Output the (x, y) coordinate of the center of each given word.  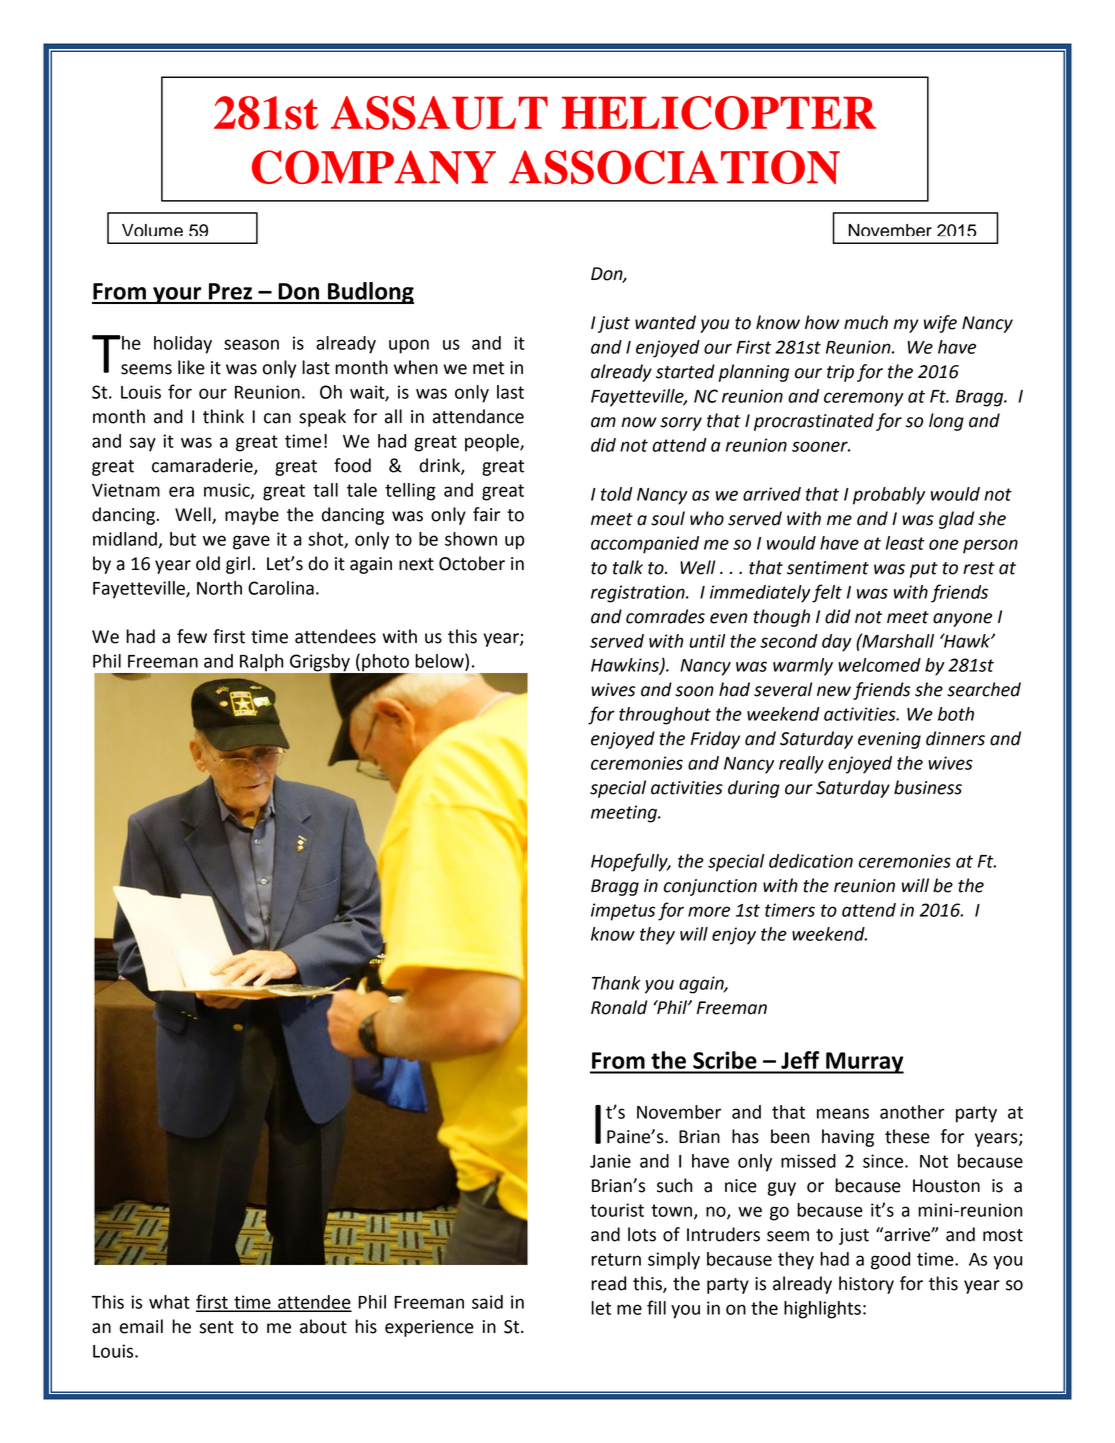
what (169, 1302)
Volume (152, 230)
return (616, 1259)
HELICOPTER (719, 113)
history (866, 1285)
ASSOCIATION (674, 167)
